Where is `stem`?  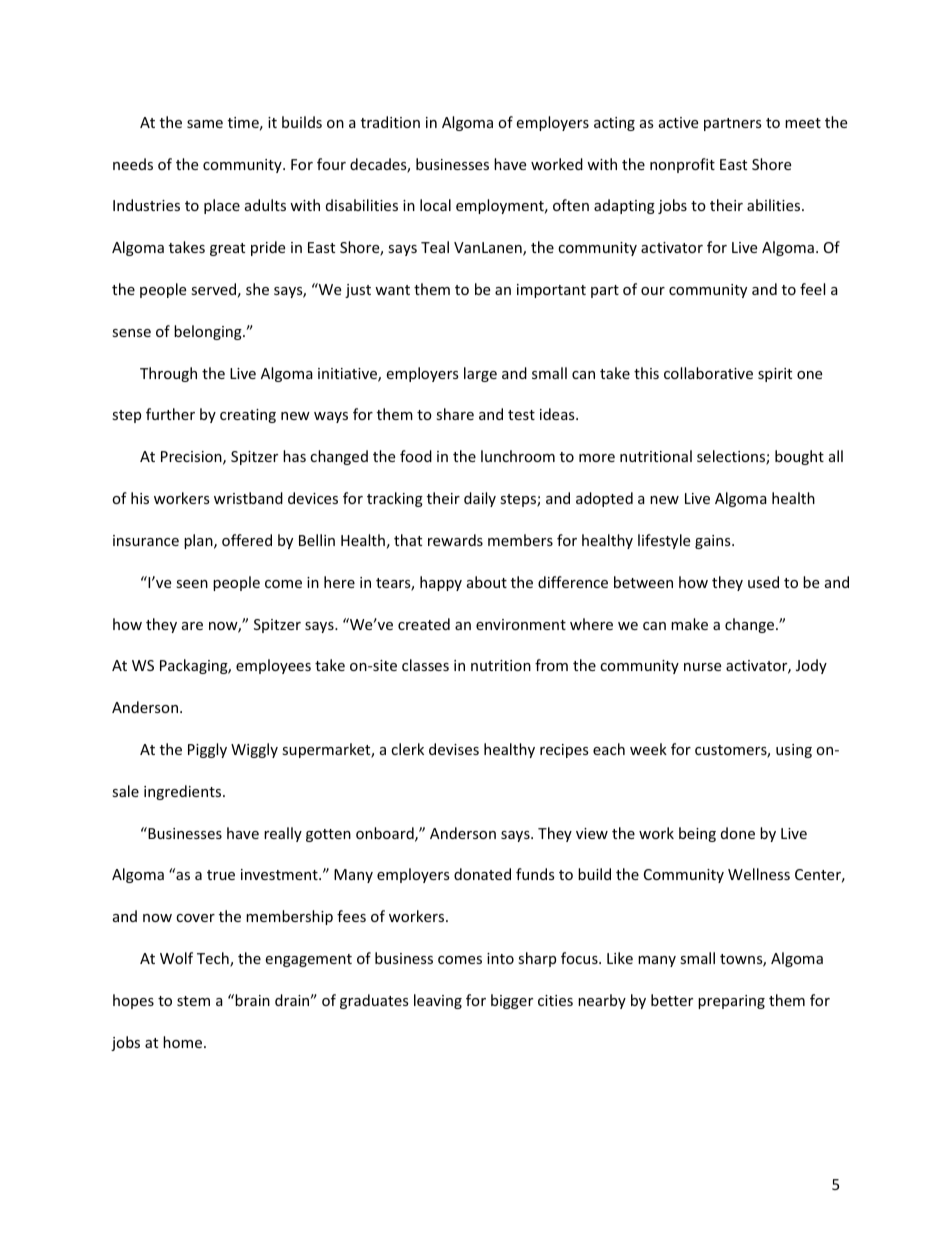 stem is located at coordinates (193, 1001).
